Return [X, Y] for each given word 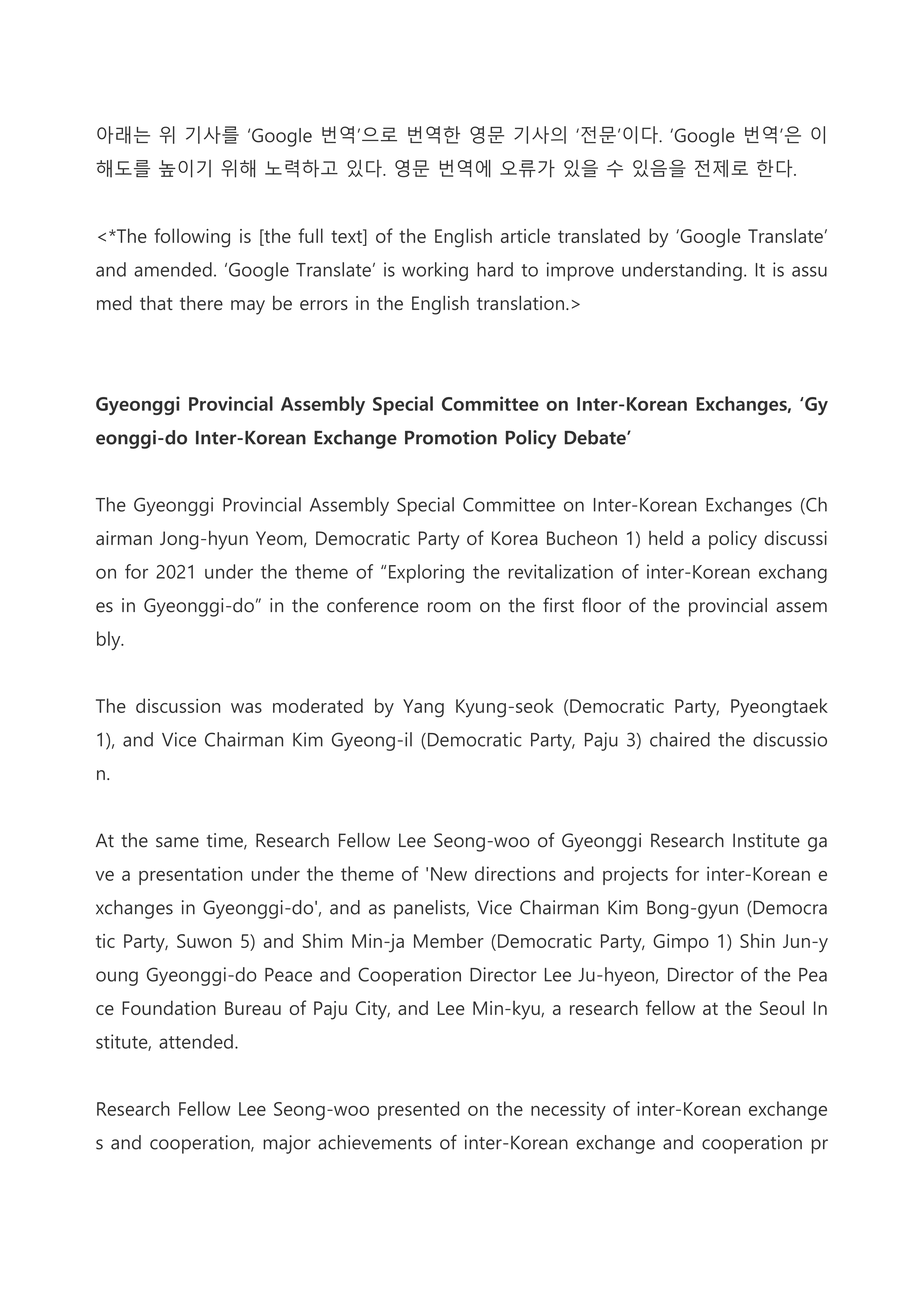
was [246, 708]
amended [173, 269]
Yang [423, 708]
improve [580, 271]
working [435, 271]
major [287, 1144]
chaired [680, 739]
